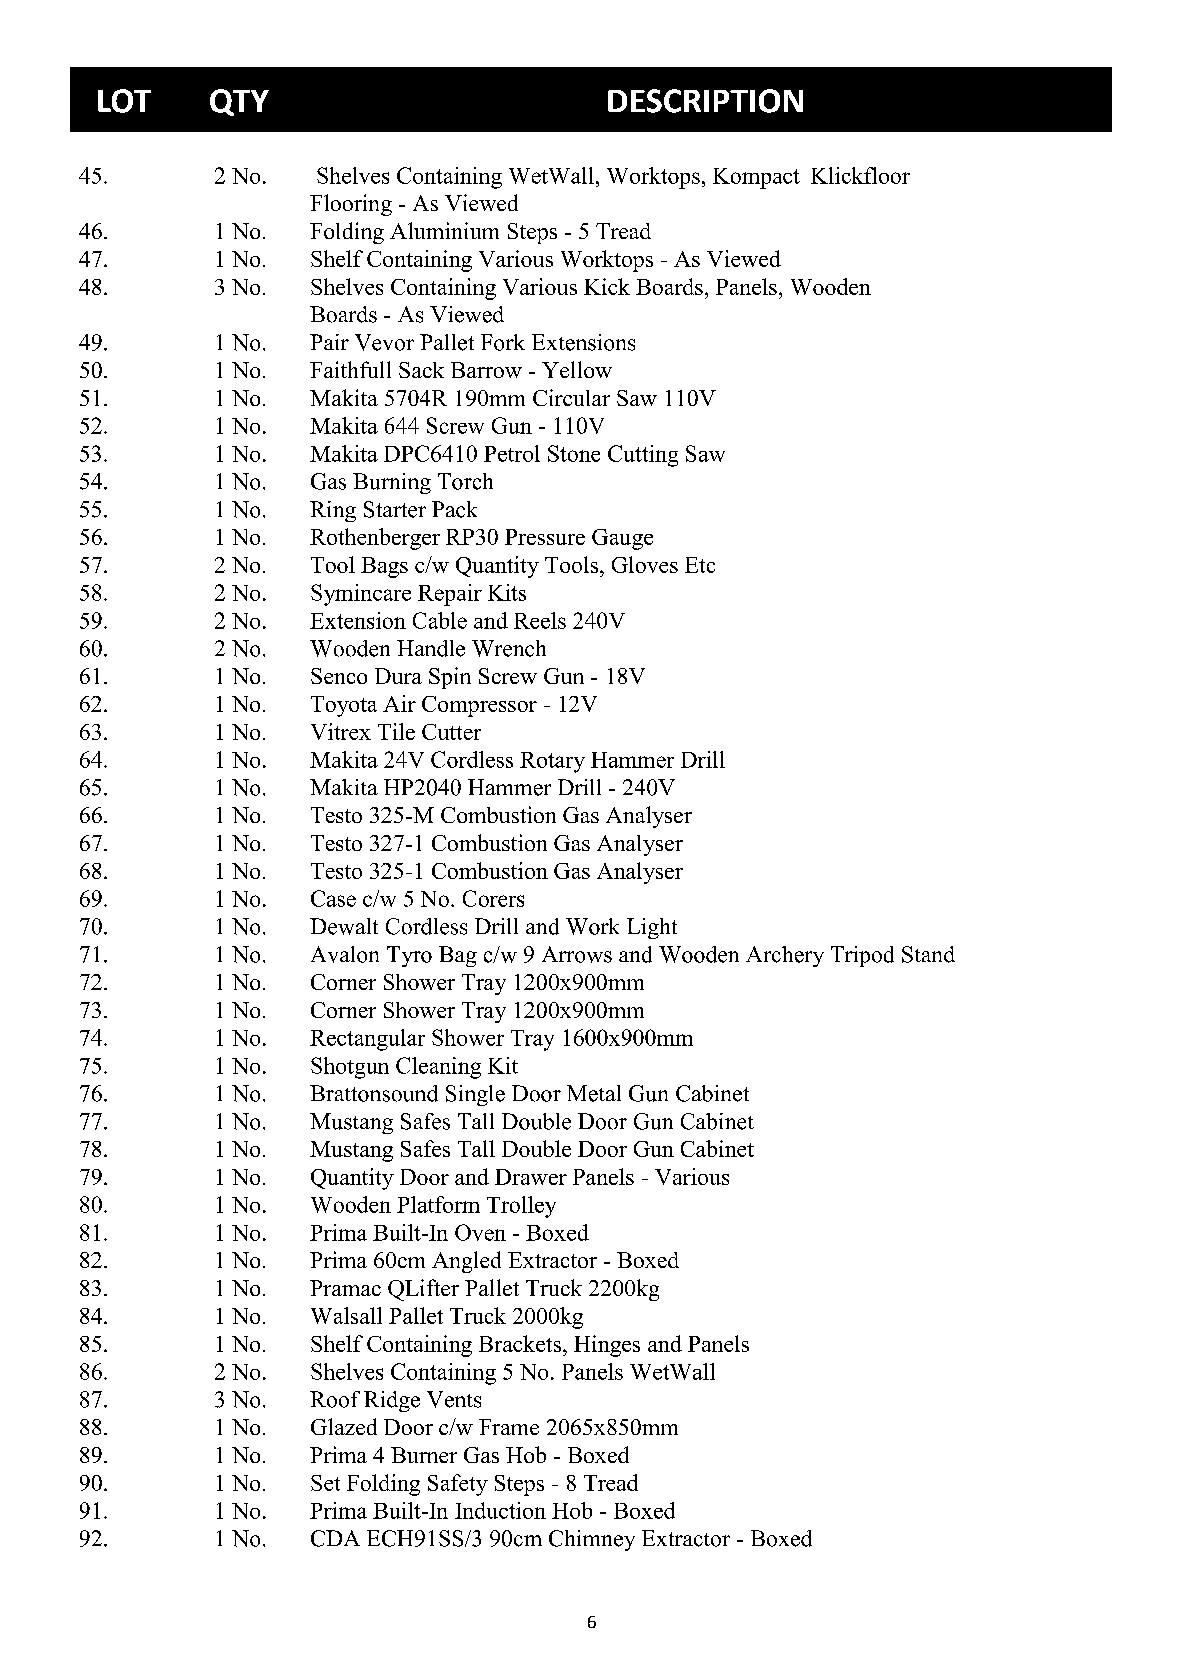  I want to click on QTY, so click(239, 102).
